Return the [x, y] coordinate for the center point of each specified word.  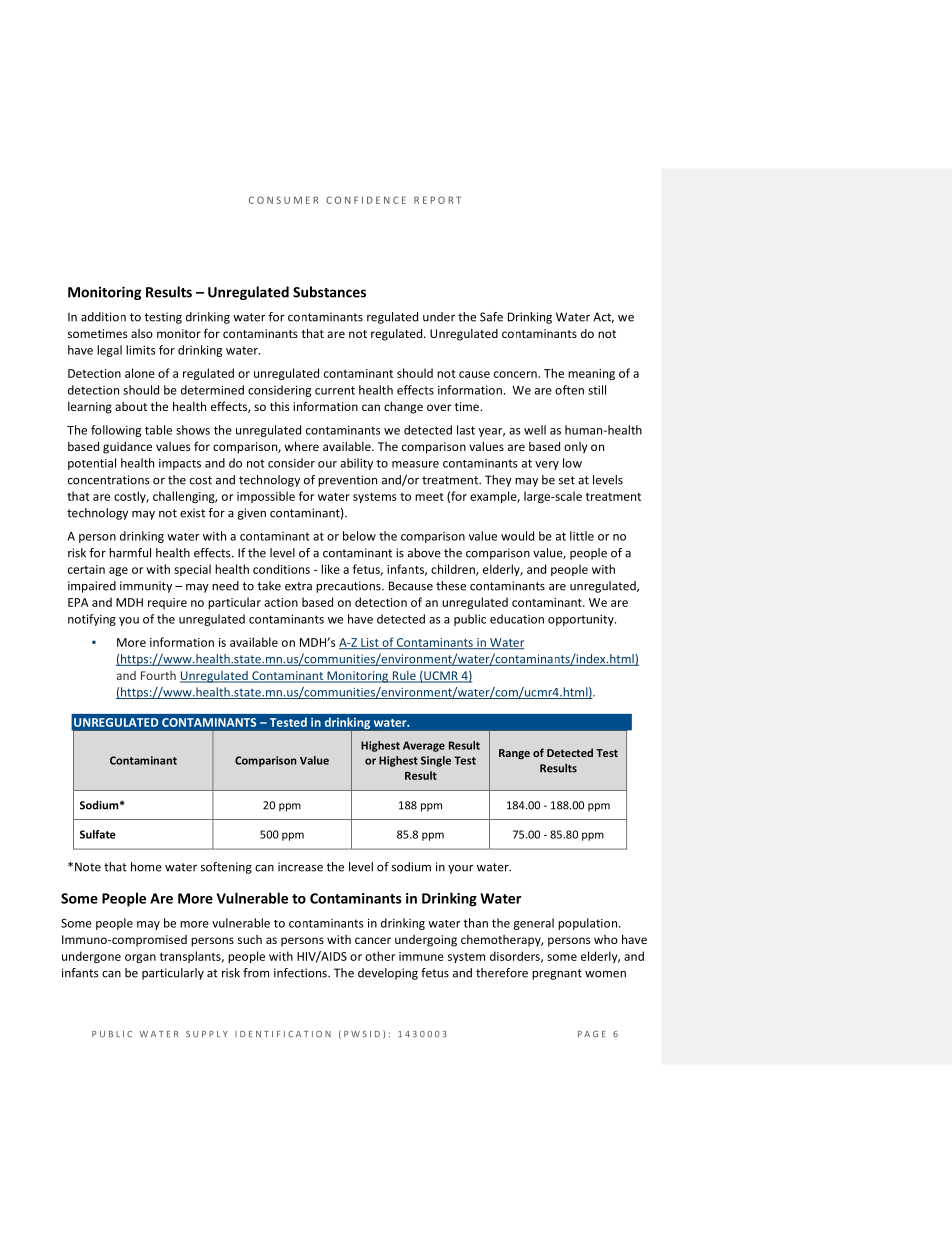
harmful [130, 553]
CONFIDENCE [366, 200]
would [517, 536]
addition [103, 317]
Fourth [158, 675]
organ [140, 958]
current [335, 390]
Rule [404, 677]
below [359, 536]
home [146, 867]
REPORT [437, 200]
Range [514, 754]
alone [140, 373]
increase [300, 867]
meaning [591, 374]
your [461, 869]
